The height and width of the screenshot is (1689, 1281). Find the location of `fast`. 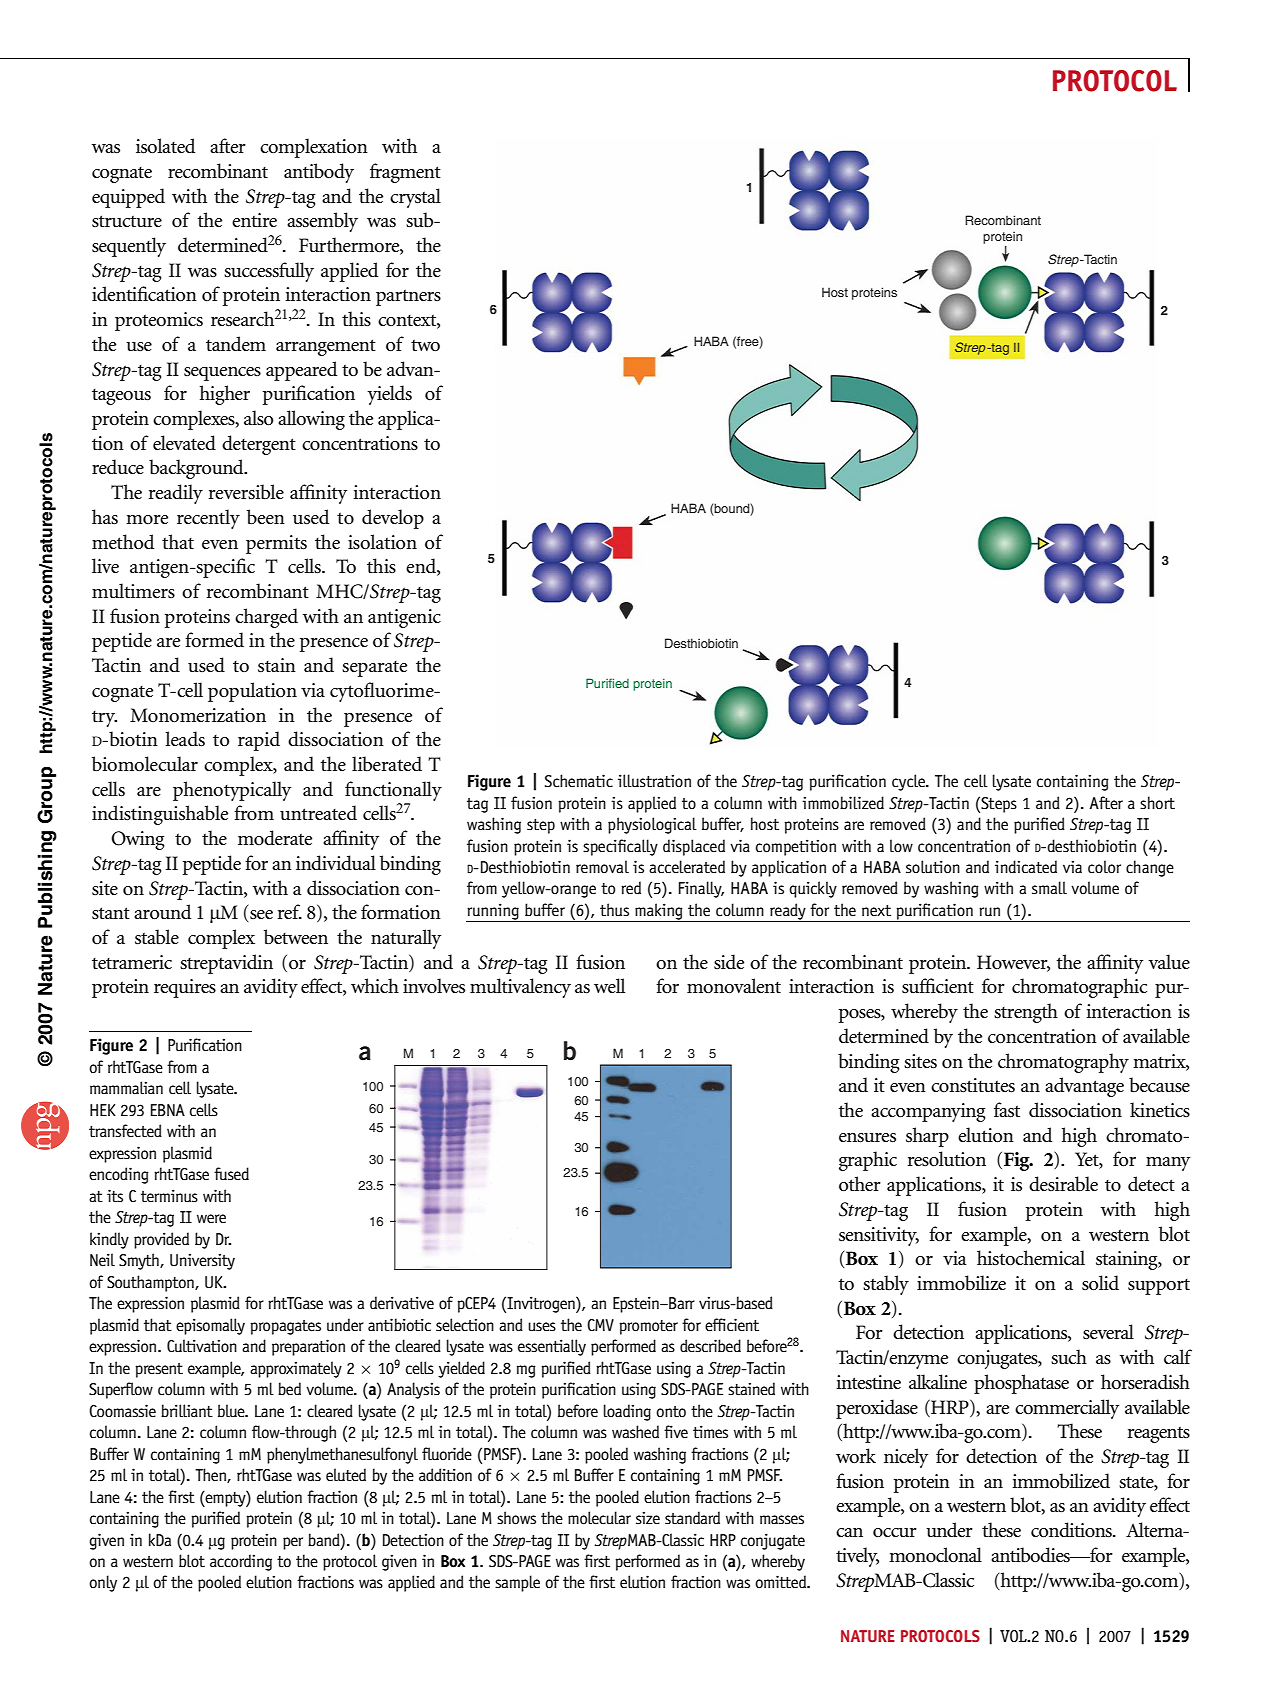

fast is located at coordinates (1007, 1110).
